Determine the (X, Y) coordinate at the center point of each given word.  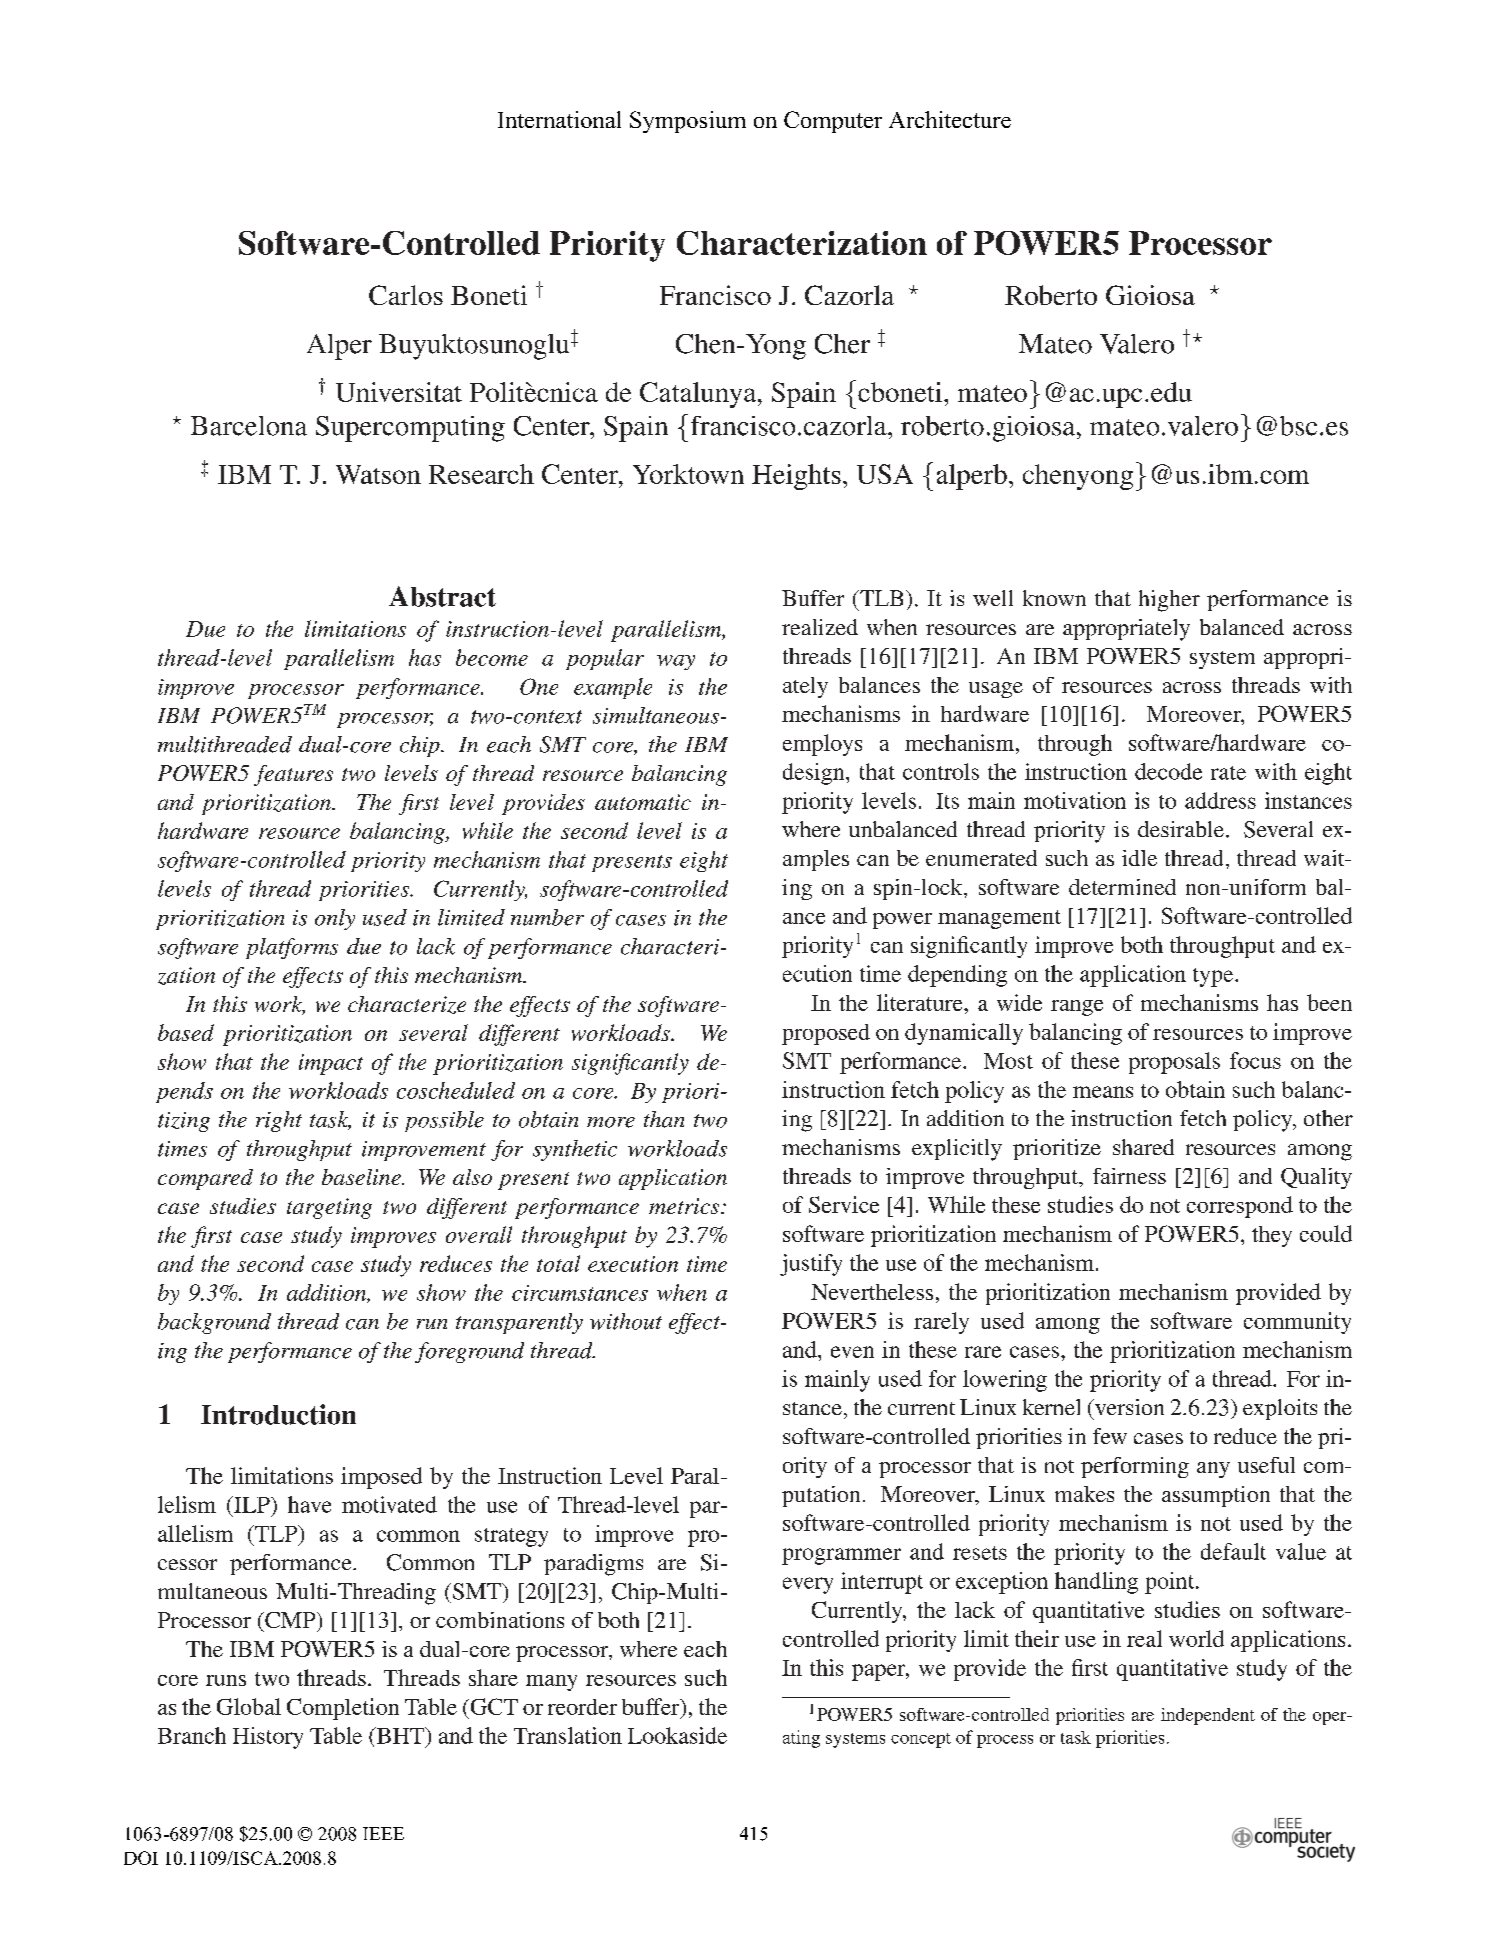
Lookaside (677, 1735)
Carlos (406, 295)
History (268, 1738)
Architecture (950, 119)
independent (1208, 1716)
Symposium (688, 122)
